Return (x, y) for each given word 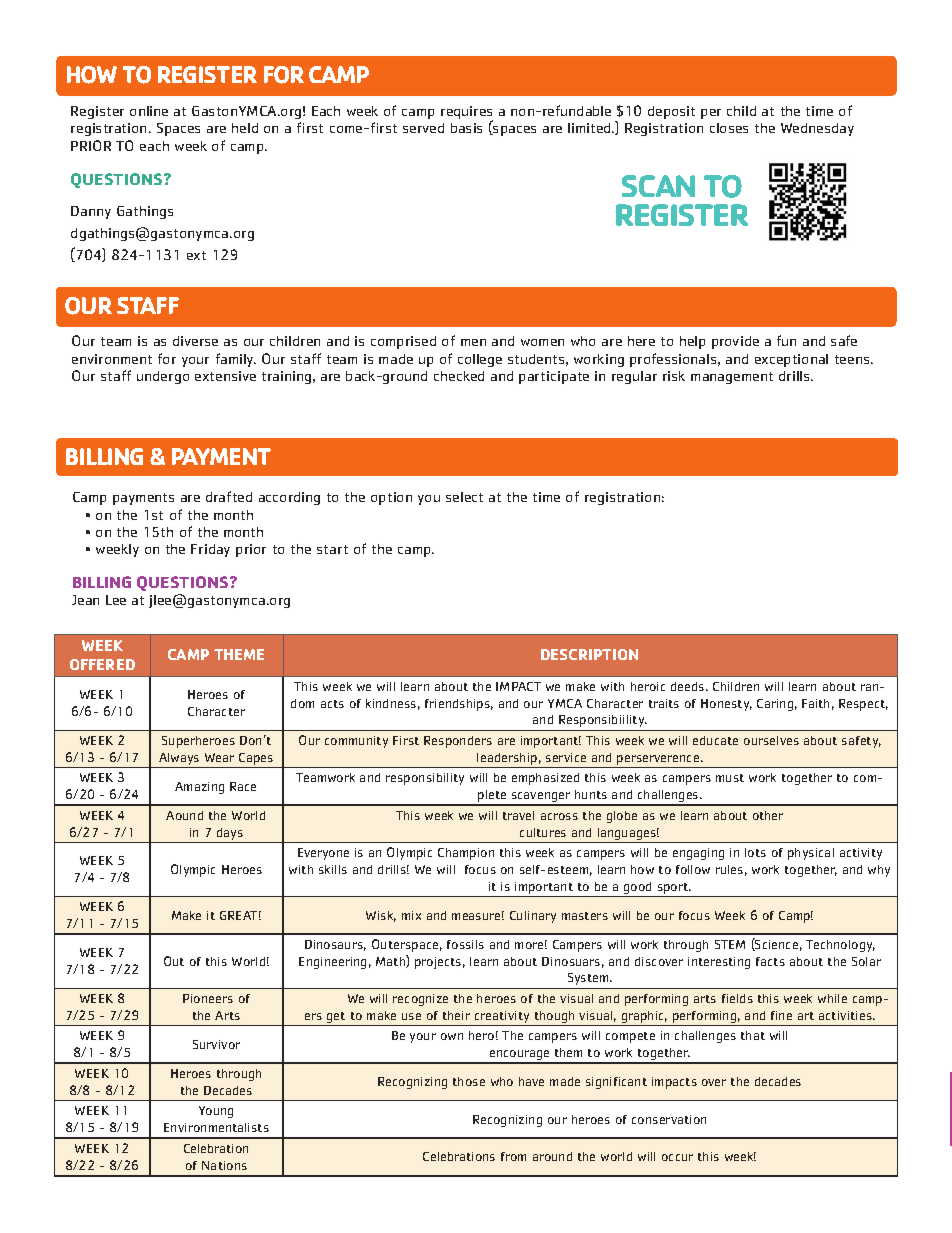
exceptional (791, 360)
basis (466, 128)
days (230, 834)
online (149, 111)
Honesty (726, 705)
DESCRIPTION (589, 654)
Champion (466, 854)
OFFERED (102, 664)
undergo (163, 377)
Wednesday (817, 129)
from (513, 1156)
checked (459, 376)
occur (677, 1157)
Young (216, 1112)
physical (811, 854)
